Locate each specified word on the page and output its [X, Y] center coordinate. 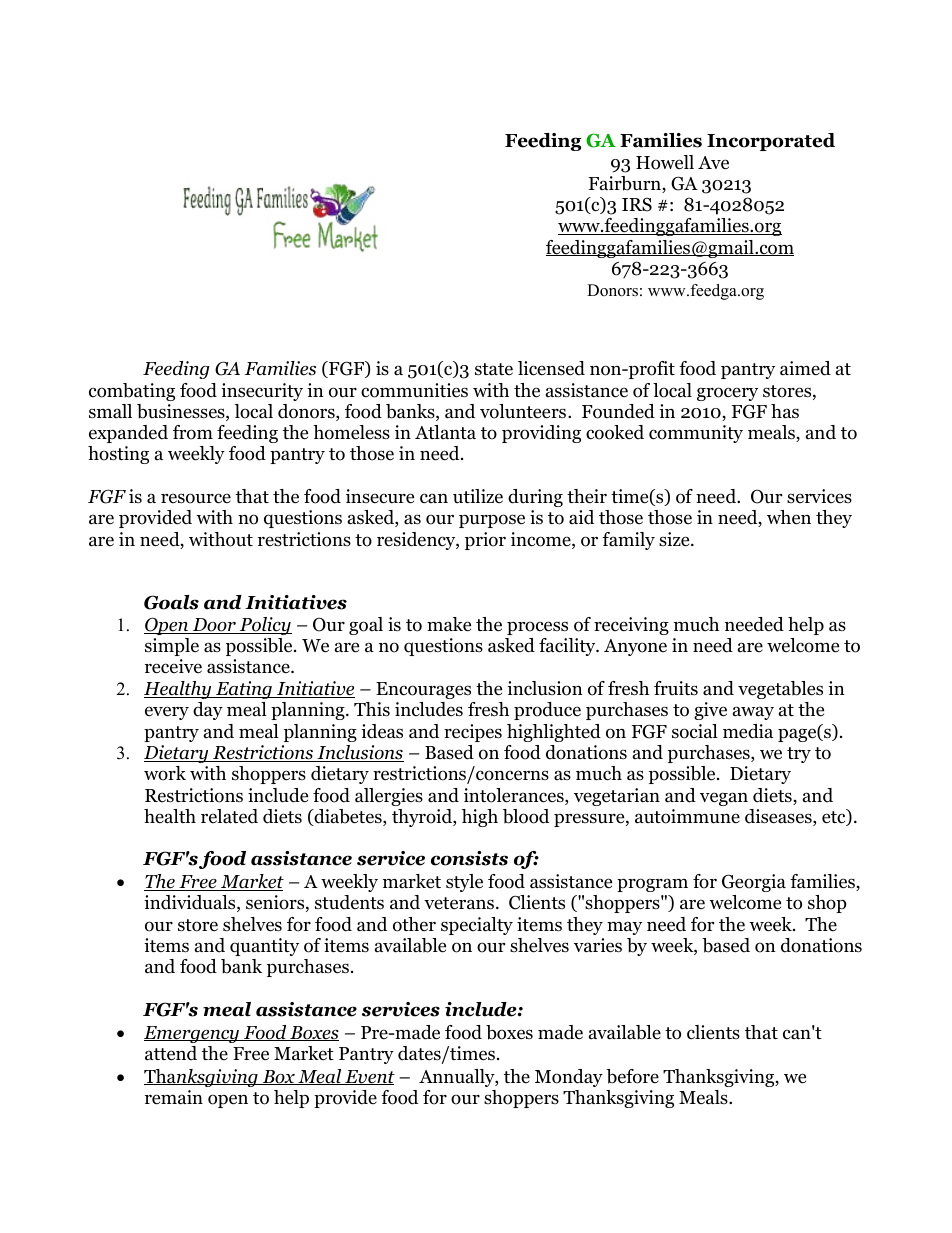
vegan [724, 799]
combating [132, 392]
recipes [473, 733]
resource [196, 498]
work [165, 773]
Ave [713, 163]
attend [171, 1053]
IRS [637, 204]
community [696, 434]
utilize [478, 496]
